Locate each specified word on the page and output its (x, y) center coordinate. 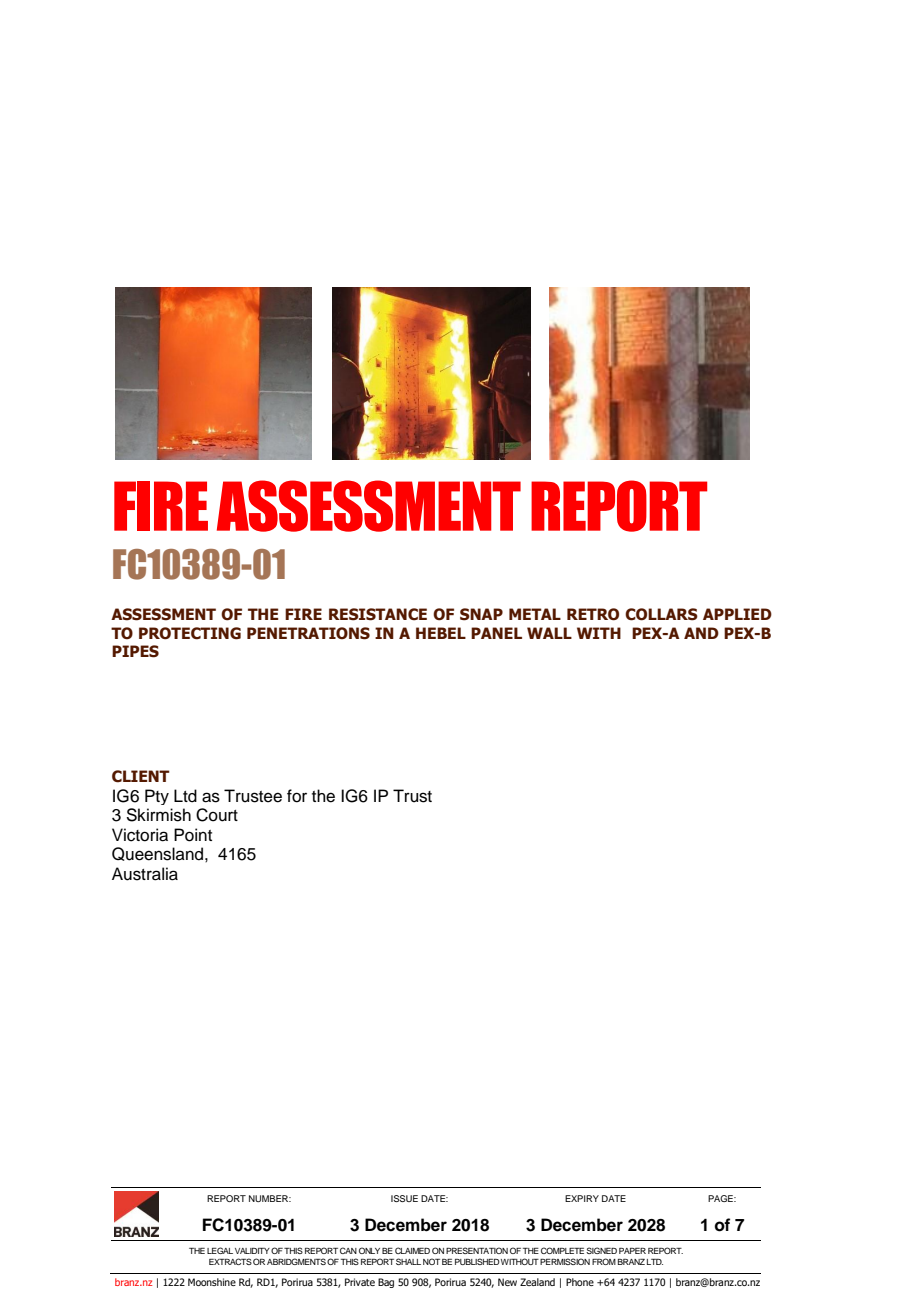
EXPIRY (582, 1198)
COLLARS (661, 614)
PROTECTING (190, 633)
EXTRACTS (230, 1261)
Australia (145, 874)
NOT (431, 1261)
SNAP (481, 614)
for (297, 796)
